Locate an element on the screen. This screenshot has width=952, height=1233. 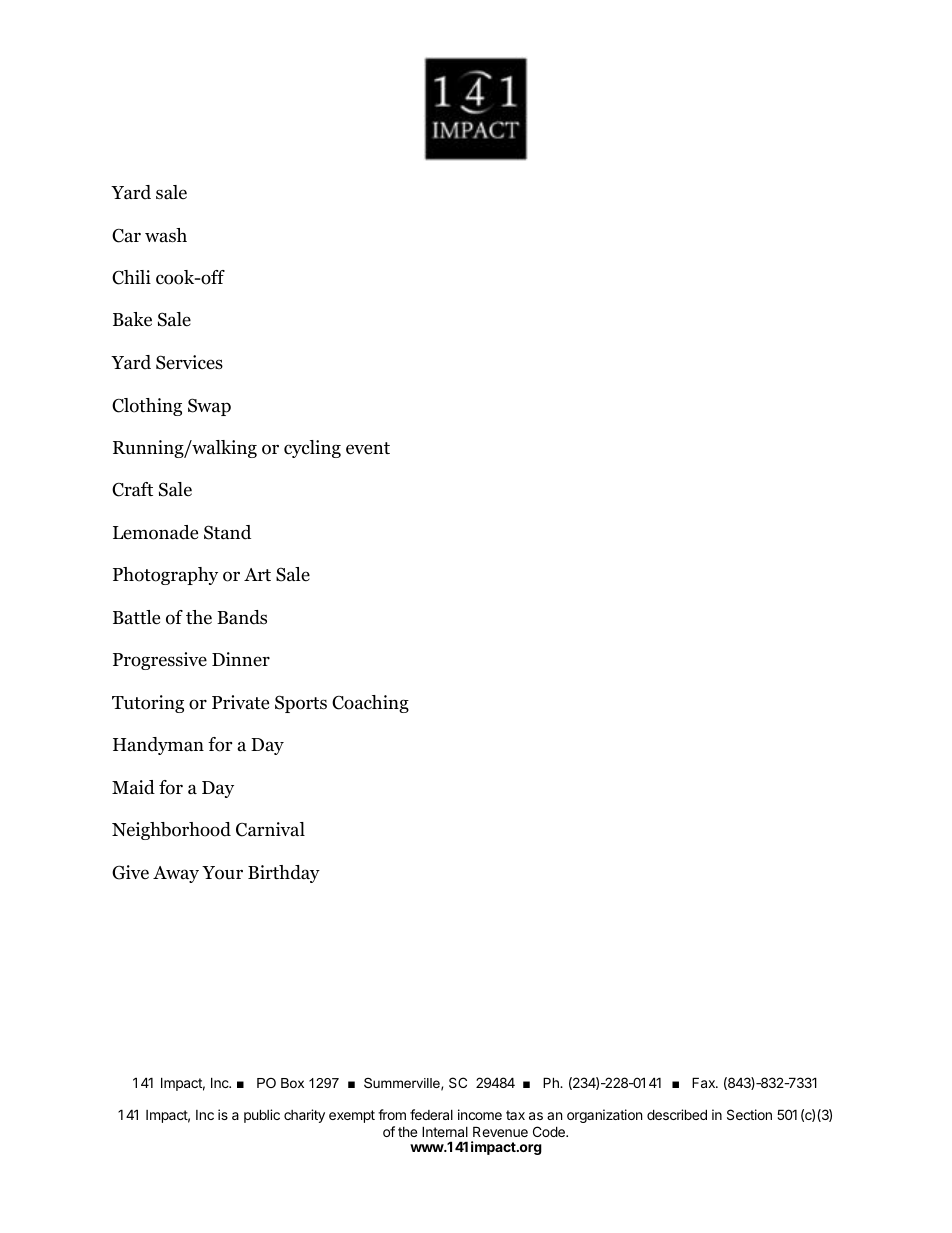
federal is located at coordinates (431, 1114).
